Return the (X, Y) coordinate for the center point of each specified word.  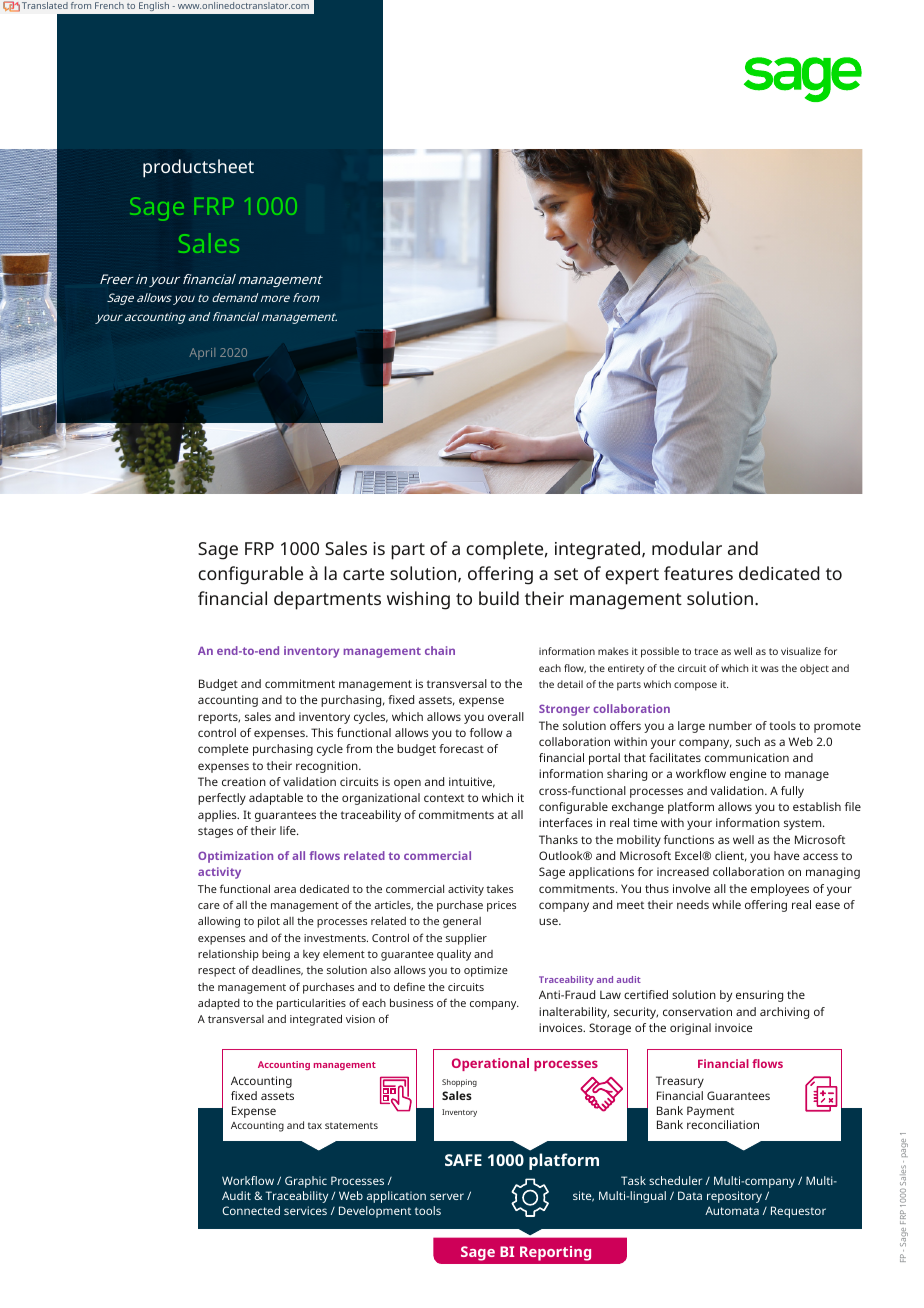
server (447, 1196)
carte (363, 574)
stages (215, 832)
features (698, 573)
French (109, 5)
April (202, 354)
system (804, 824)
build (499, 598)
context (444, 798)
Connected (251, 1210)
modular (687, 548)
